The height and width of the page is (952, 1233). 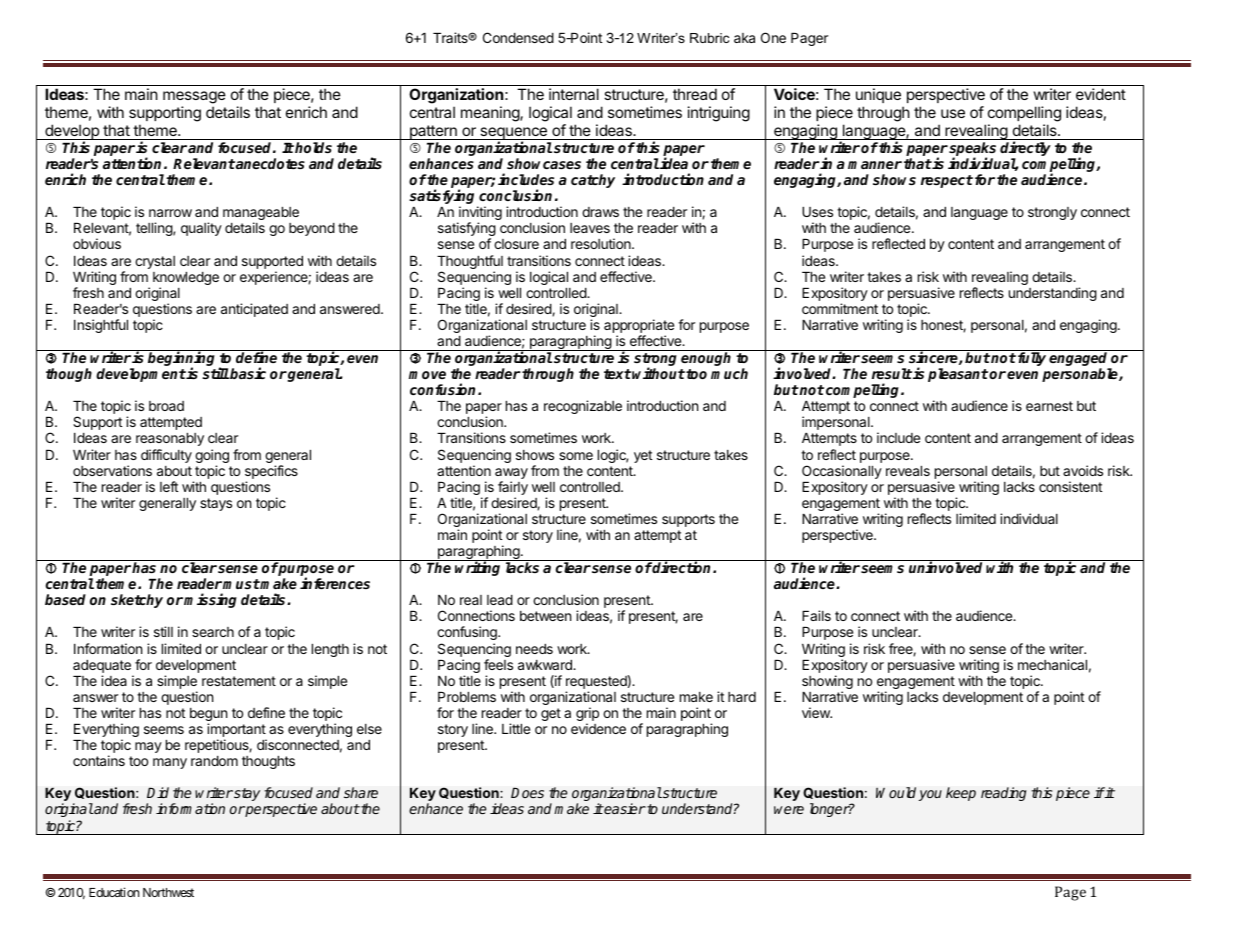 I want to click on message, so click(x=194, y=97).
